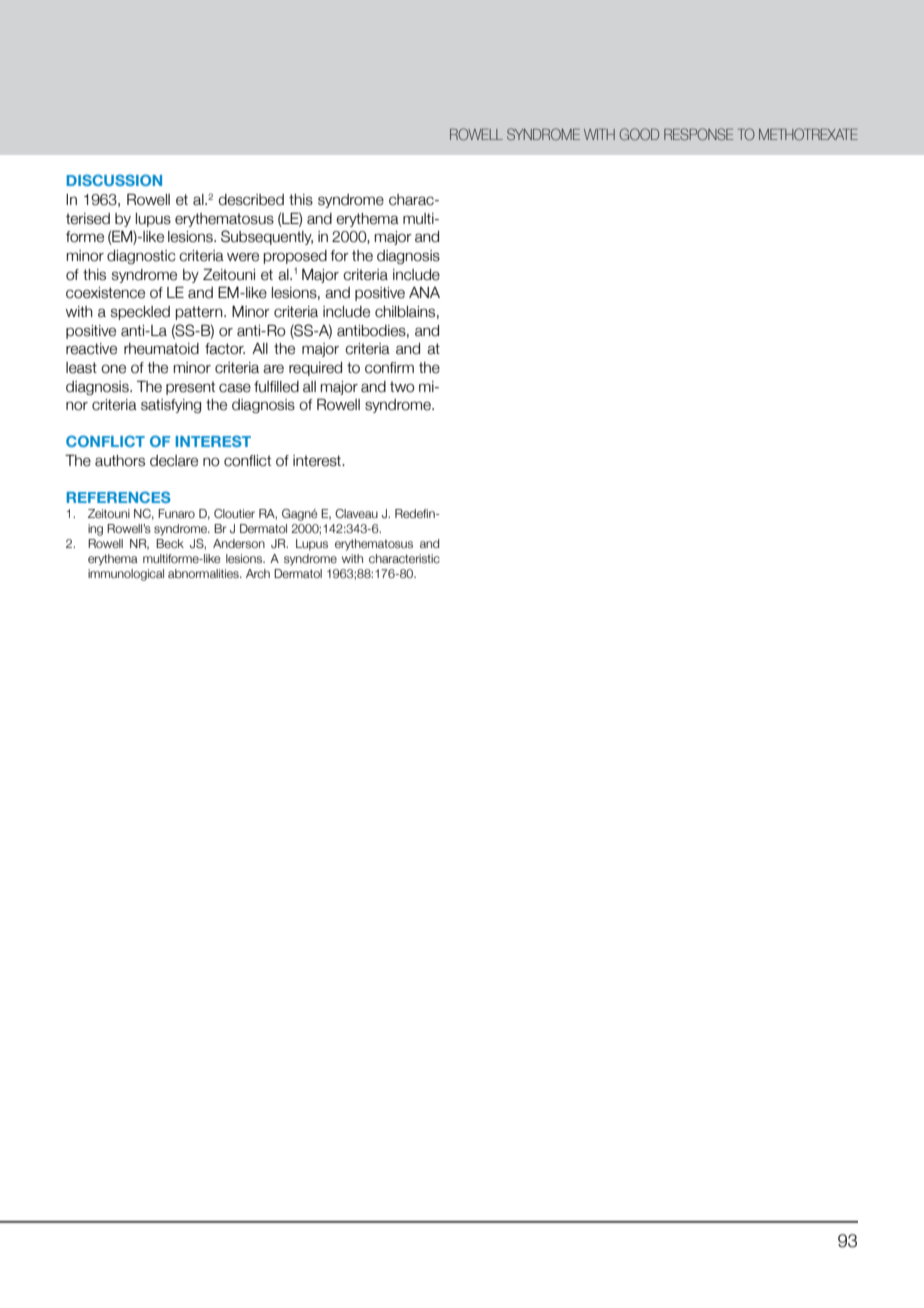 The image size is (924, 1308). Describe the element at coordinates (258, 573) in the image. I see `Arch` at that location.
